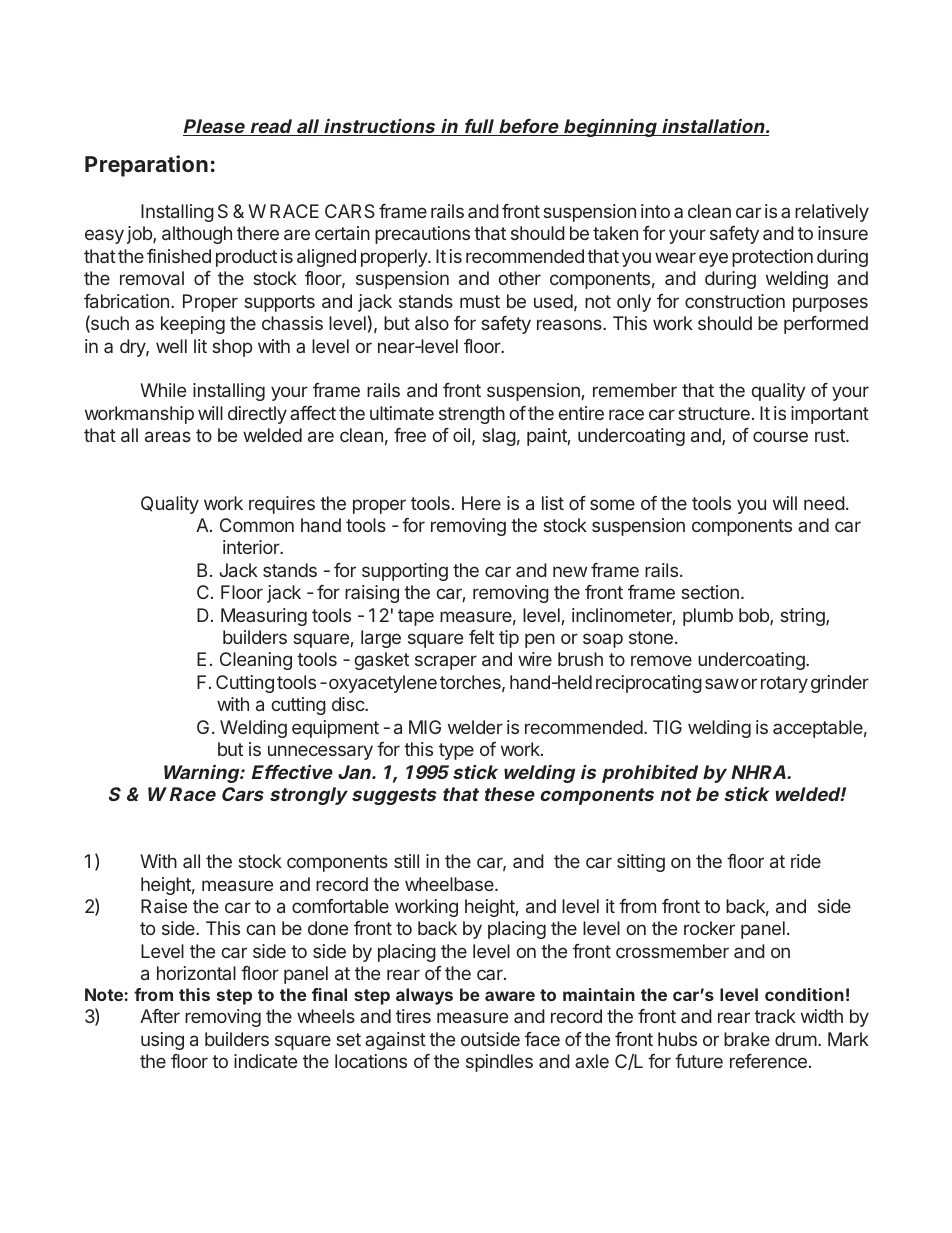  I want to click on course, so click(780, 436).
